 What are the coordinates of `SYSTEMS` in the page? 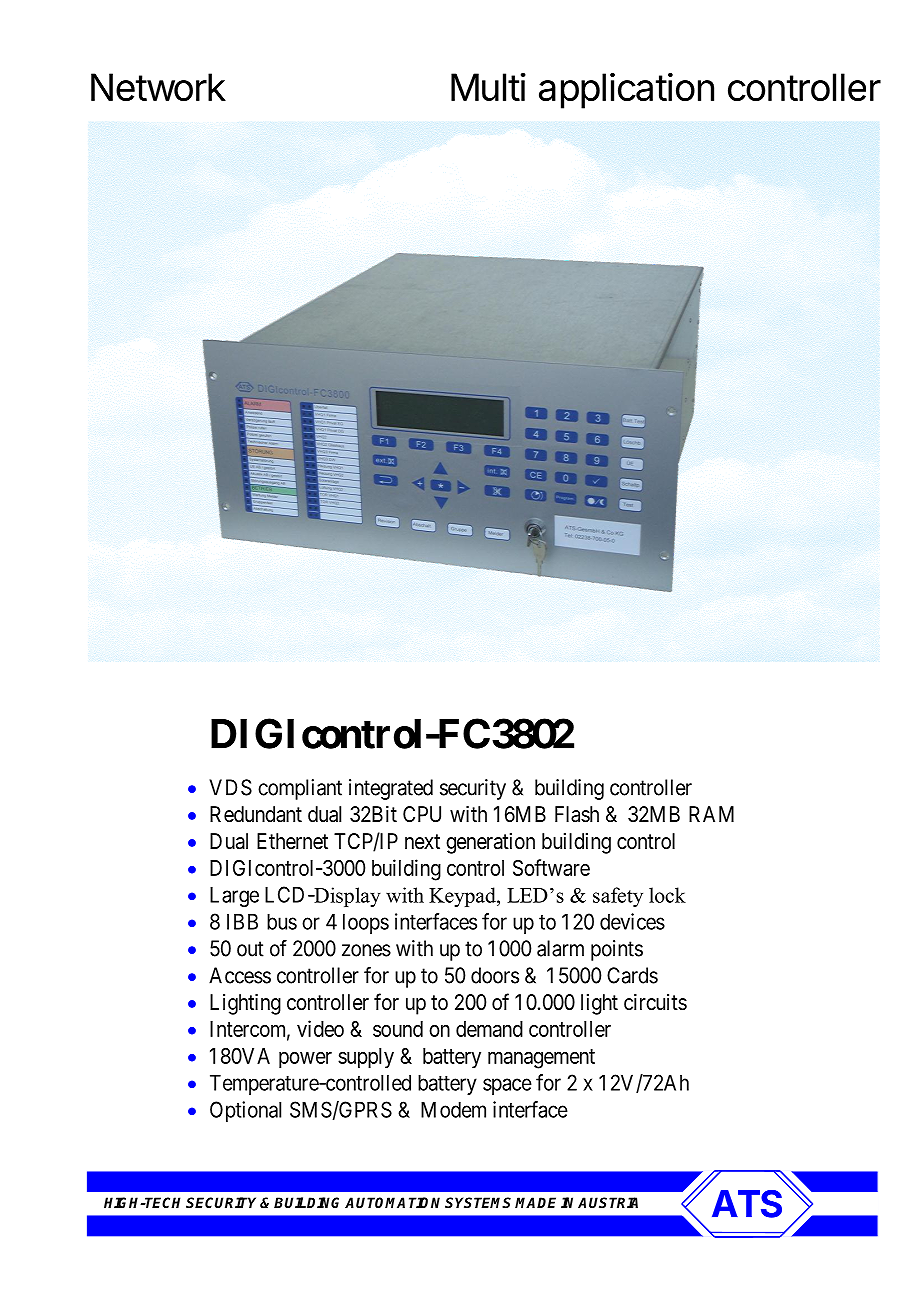 It's located at (478, 1202).
